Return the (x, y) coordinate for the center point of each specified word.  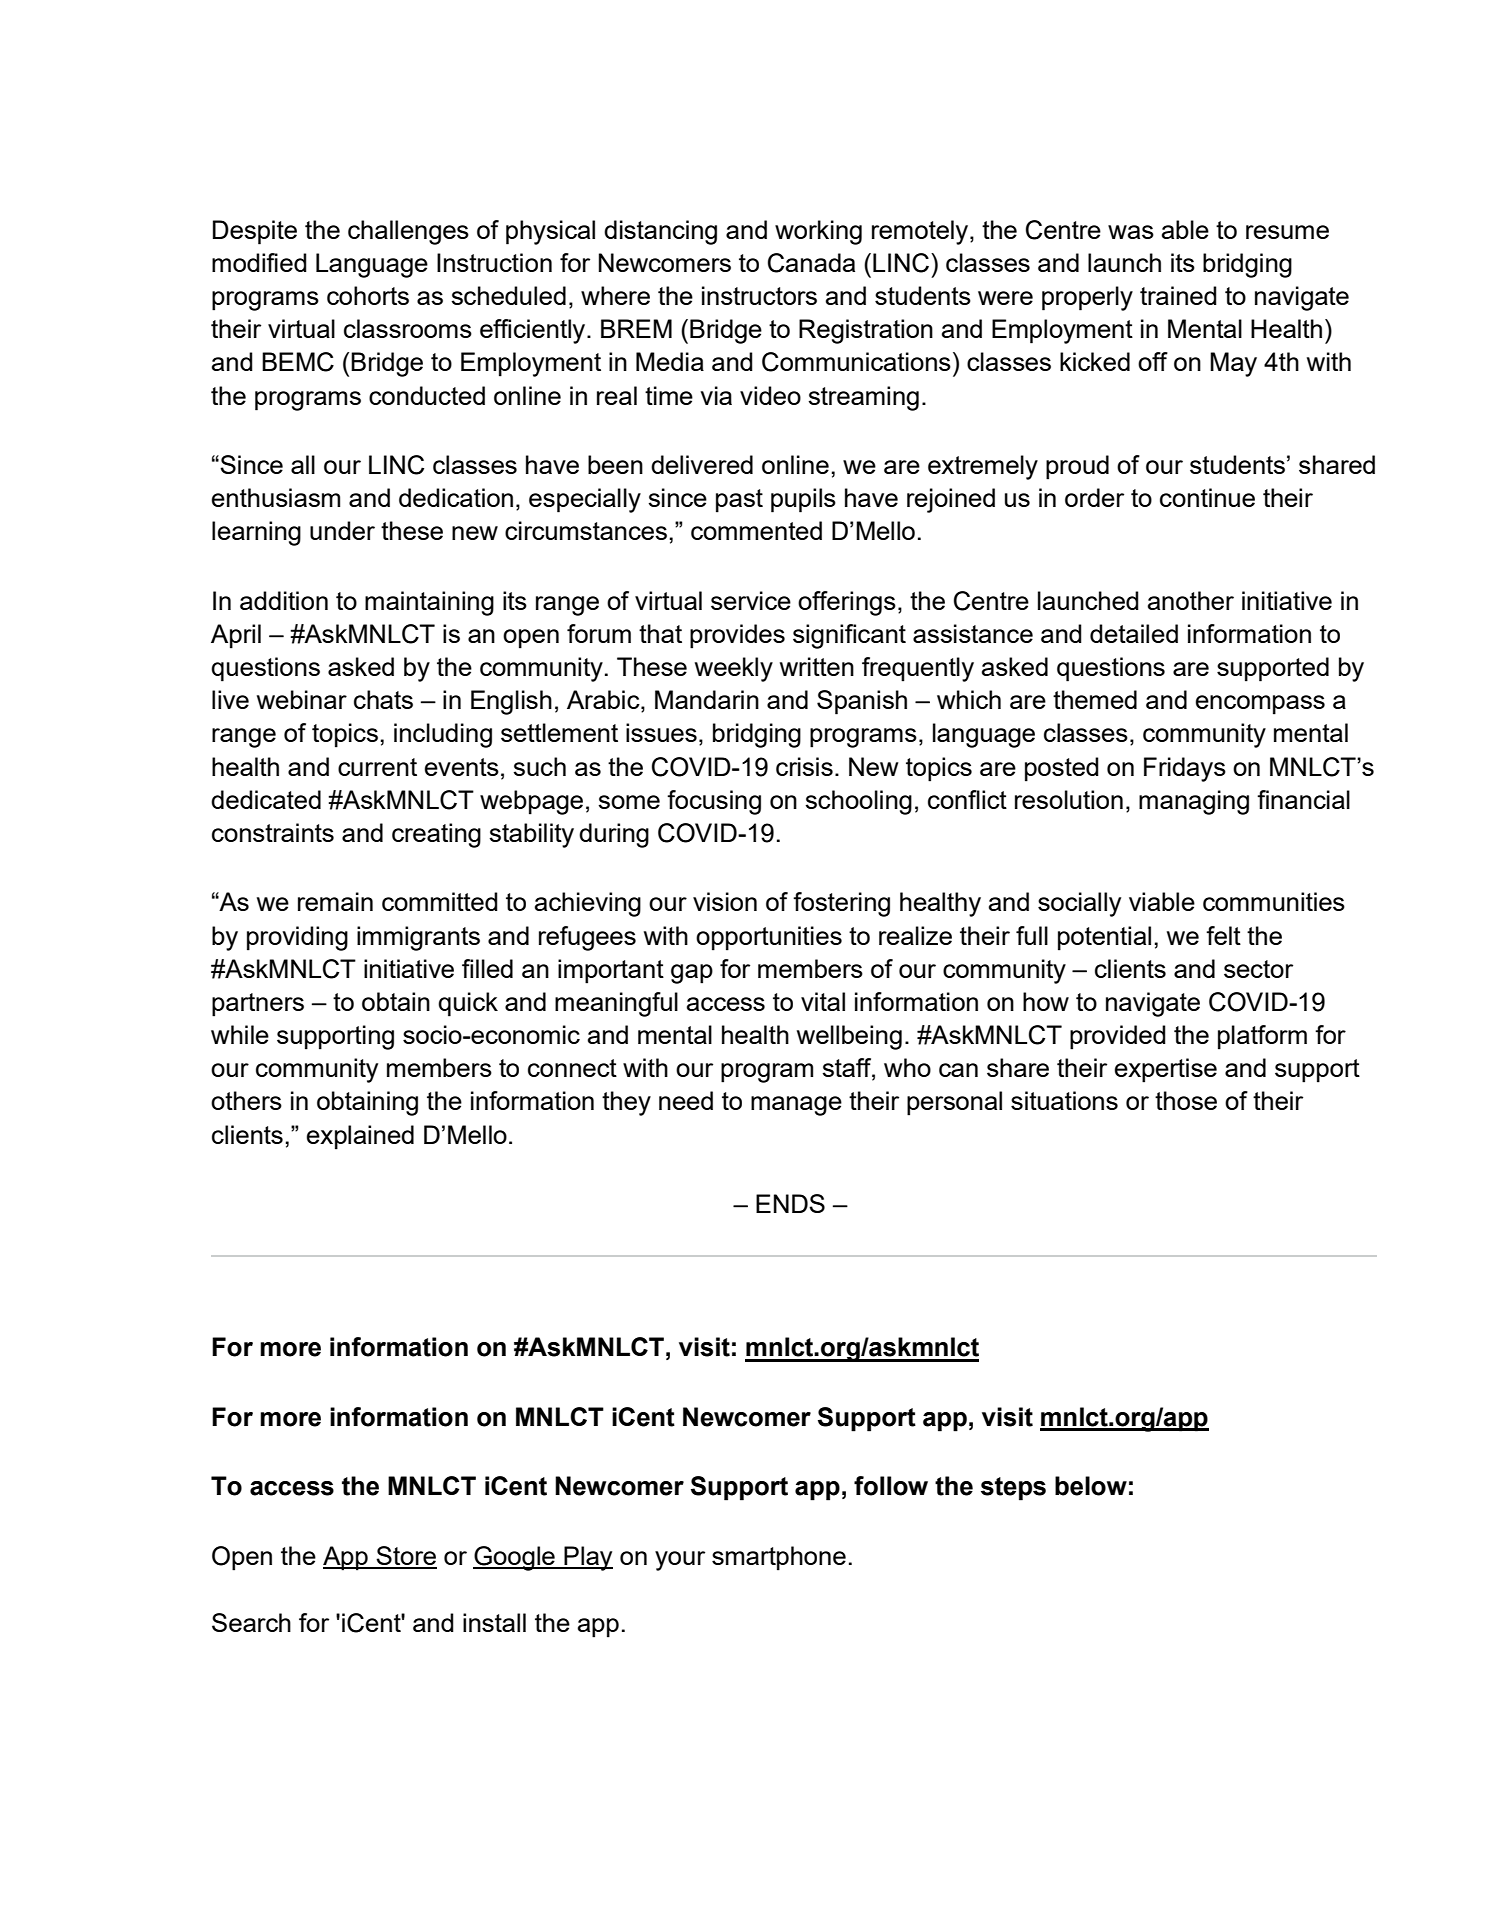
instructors (759, 295)
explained (360, 1137)
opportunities (769, 938)
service (751, 600)
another (1191, 600)
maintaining (429, 603)
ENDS (790, 1203)
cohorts (368, 295)
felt (1223, 935)
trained (1178, 295)
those (1186, 1100)
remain (335, 901)
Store (406, 1557)
